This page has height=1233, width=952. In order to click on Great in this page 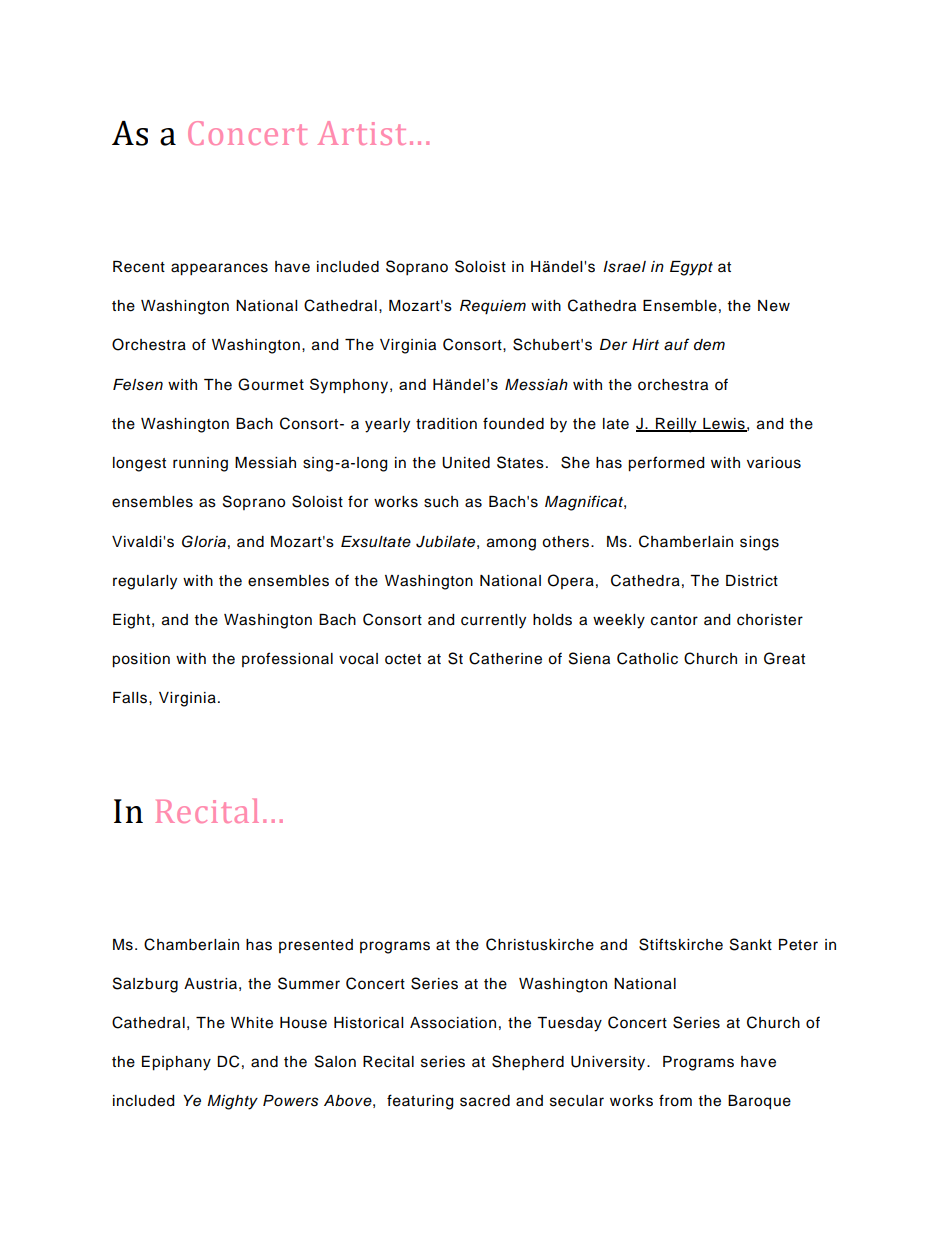, I will do `click(784, 658)`.
